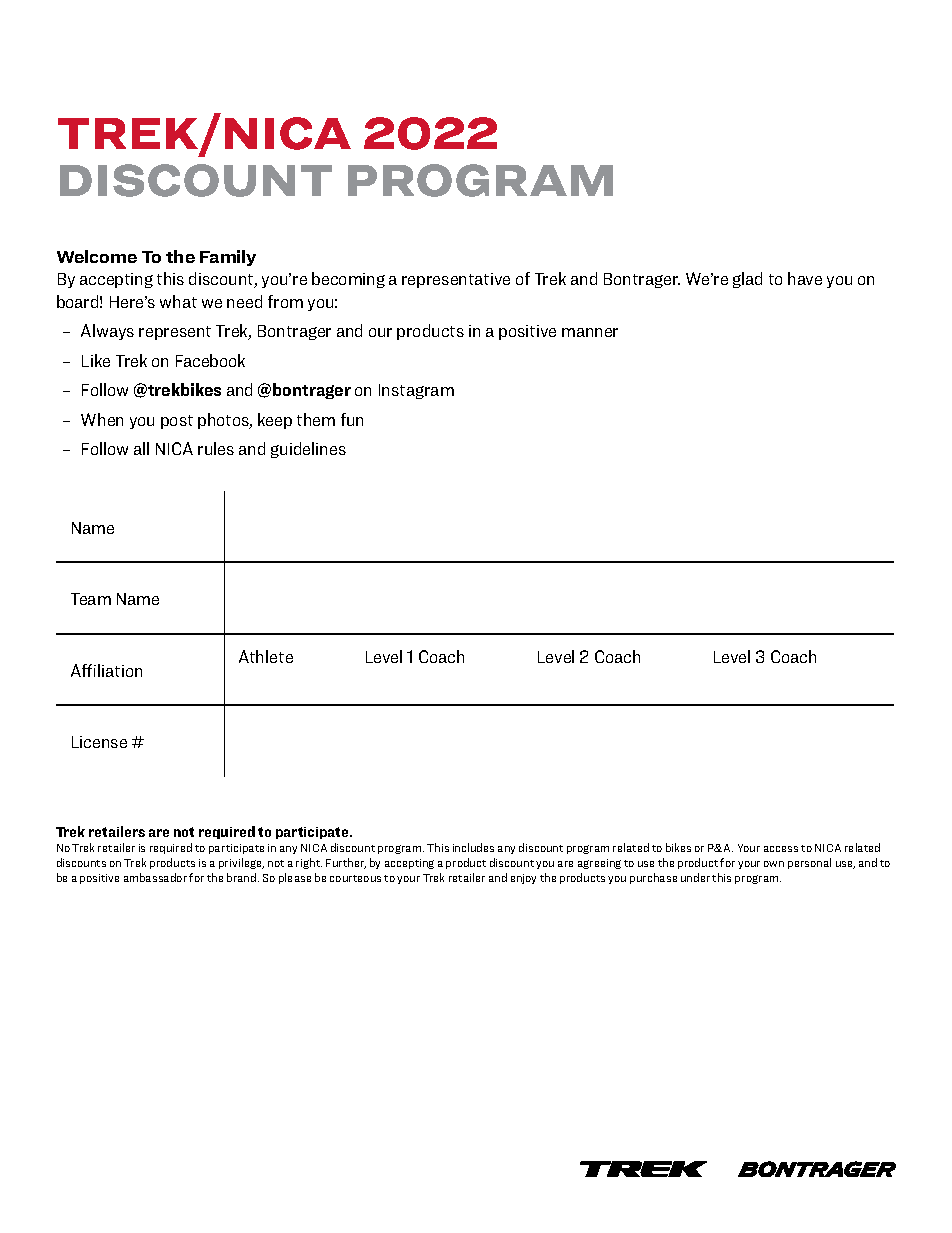  Describe the element at coordinates (781, 849) in the screenshot. I see `access` at that location.
